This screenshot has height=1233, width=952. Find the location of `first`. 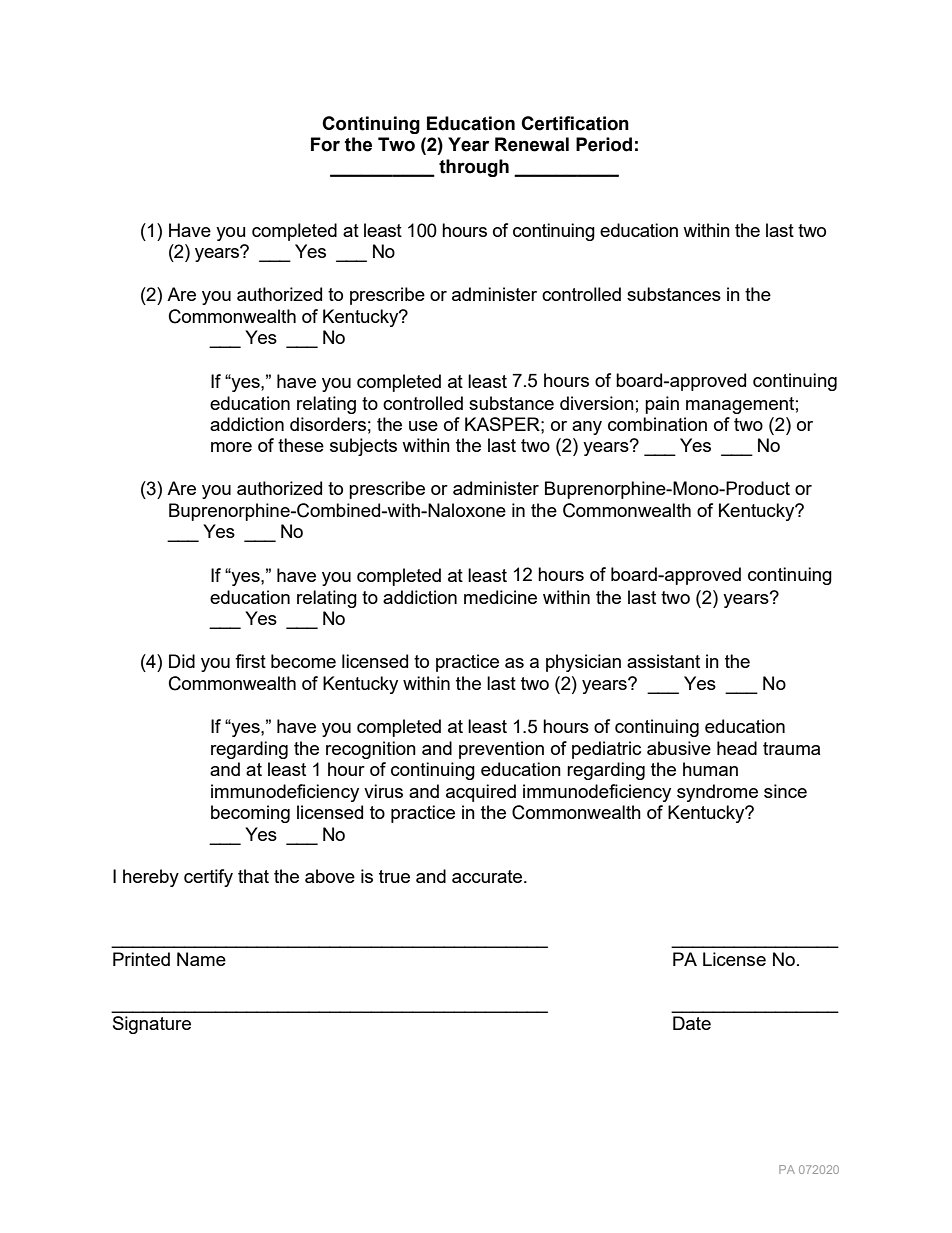

first is located at coordinates (250, 661).
